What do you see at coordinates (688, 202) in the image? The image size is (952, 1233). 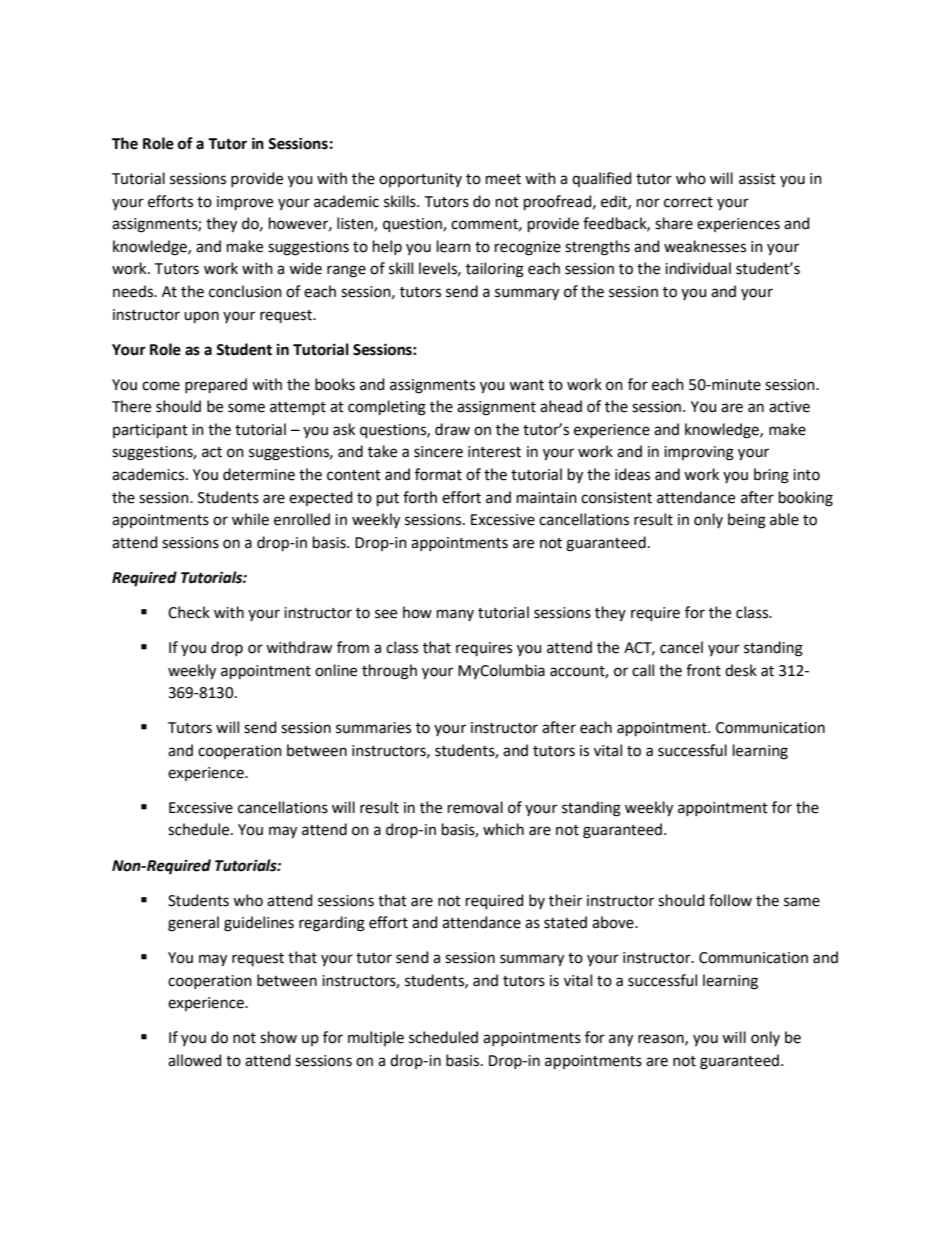 I see `correct` at bounding box center [688, 202].
